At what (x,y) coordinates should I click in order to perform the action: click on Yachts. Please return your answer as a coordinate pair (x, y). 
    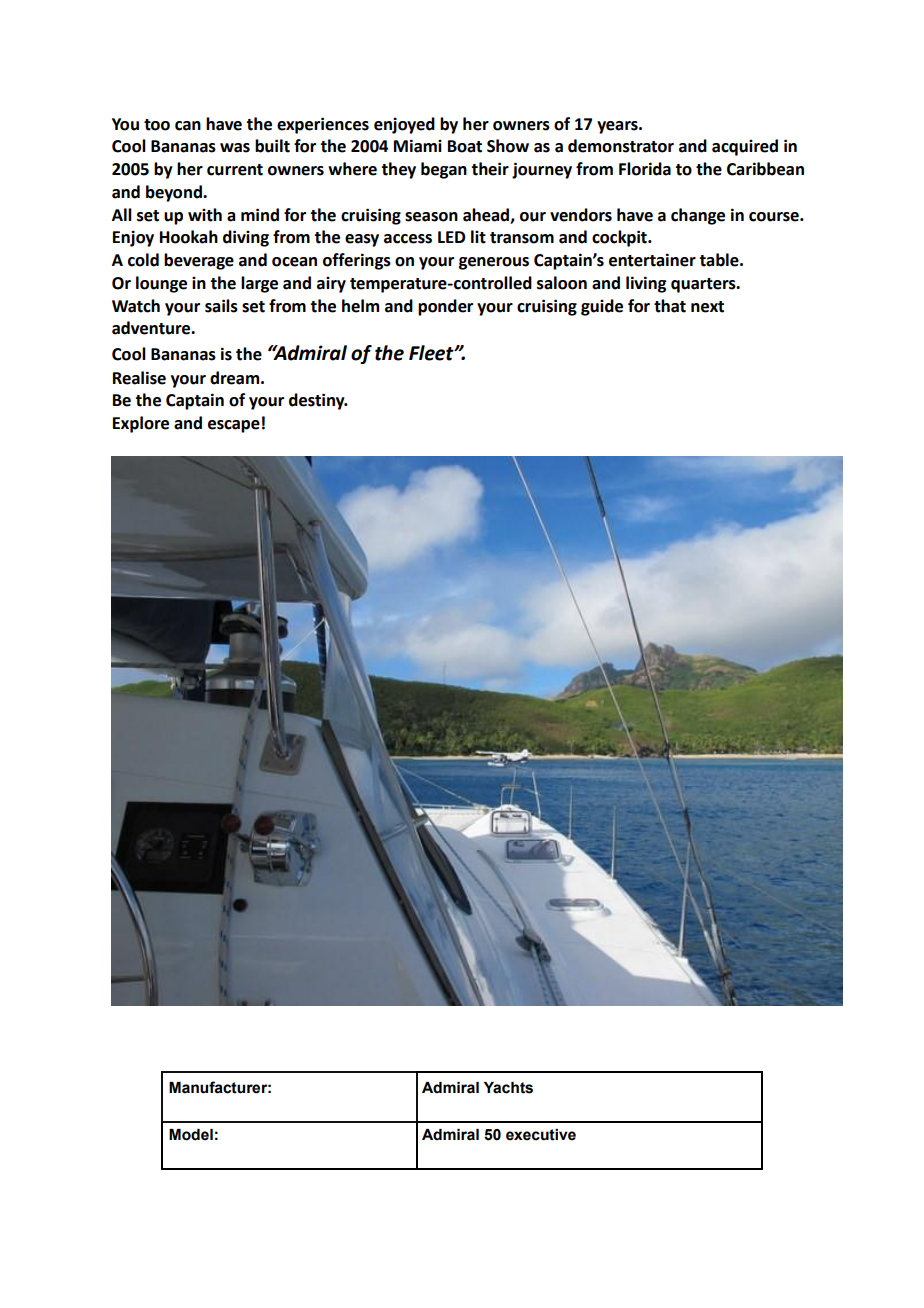
    Looking at the image, I should click on (508, 1088).
